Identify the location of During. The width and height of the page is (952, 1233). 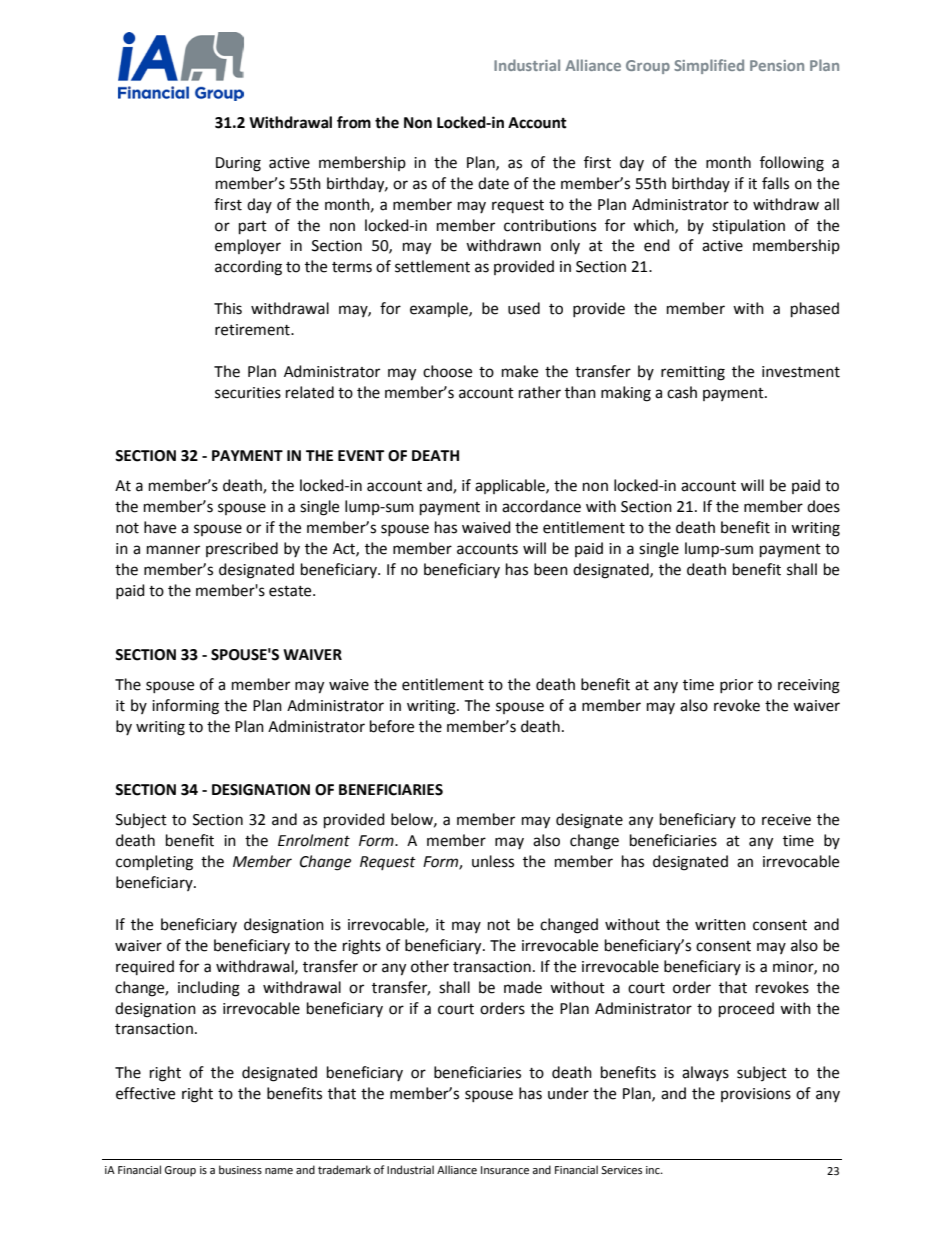
(238, 164).
